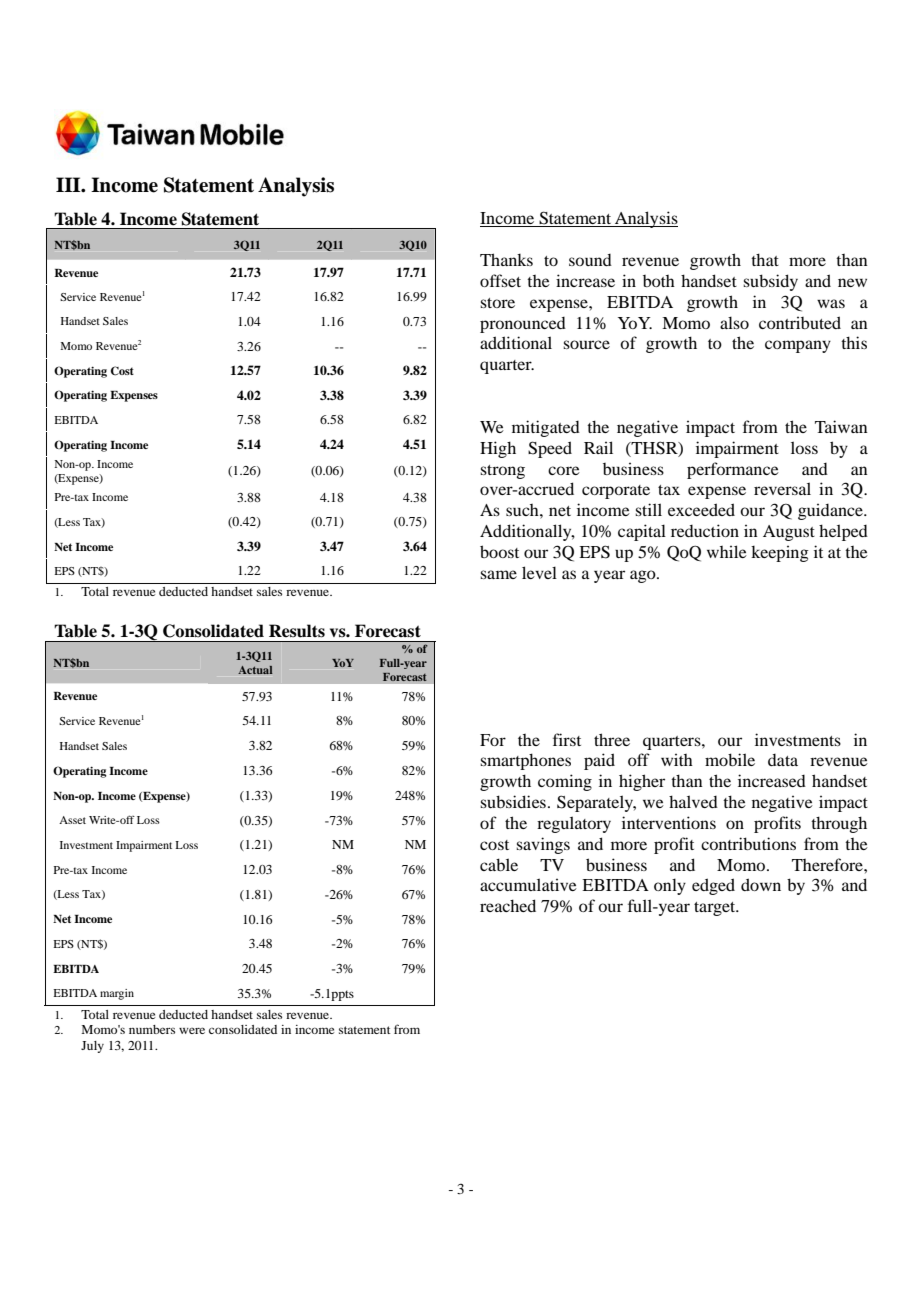 The height and width of the image is (1308, 924). I want to click on smartphones, so click(525, 761).
